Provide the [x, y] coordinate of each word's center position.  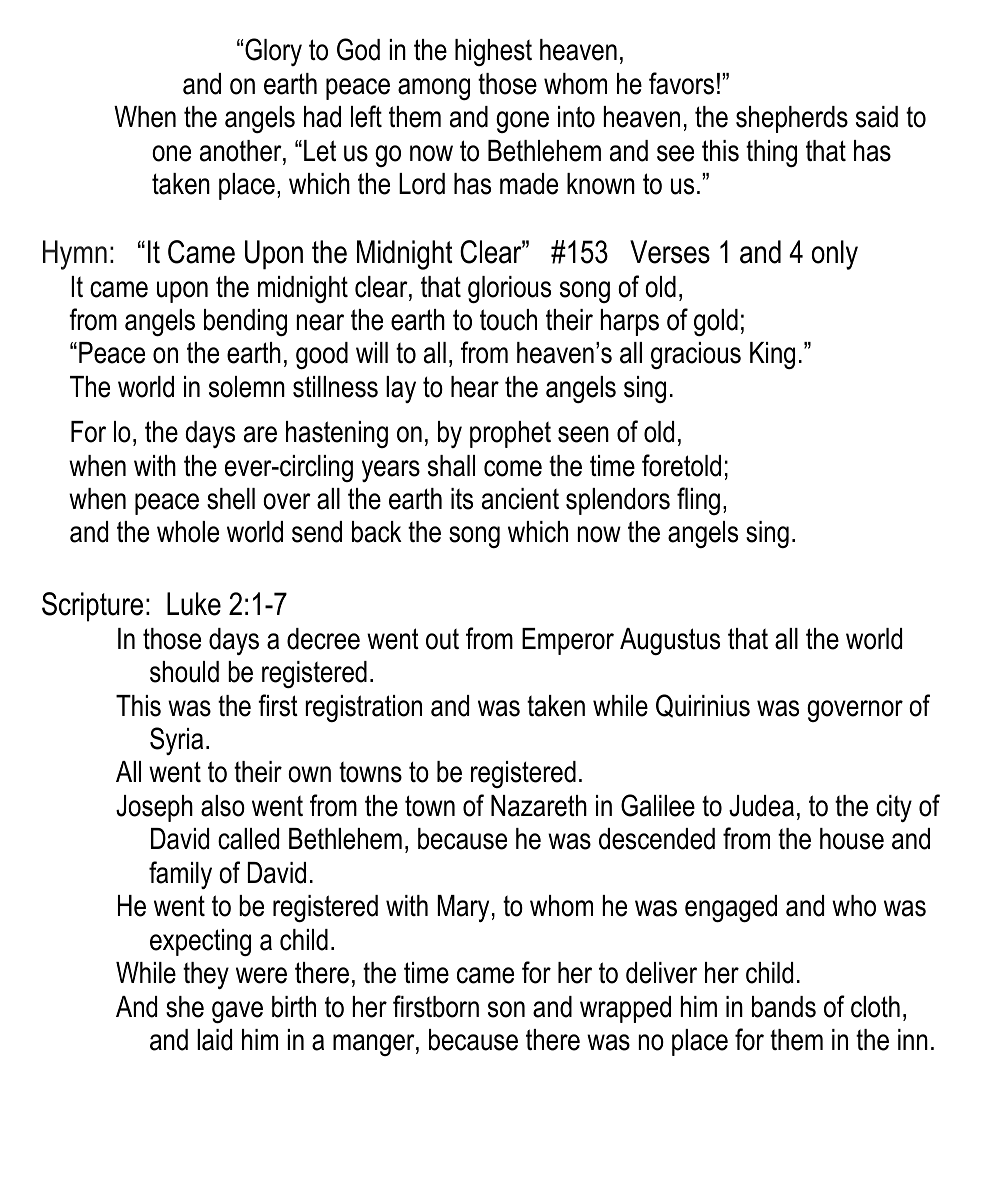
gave [237, 1012]
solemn [247, 387]
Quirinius [703, 706]
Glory [273, 52]
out [442, 639]
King [772, 355]
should [184, 672]
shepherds [792, 119]
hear [475, 387]
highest [493, 52]
